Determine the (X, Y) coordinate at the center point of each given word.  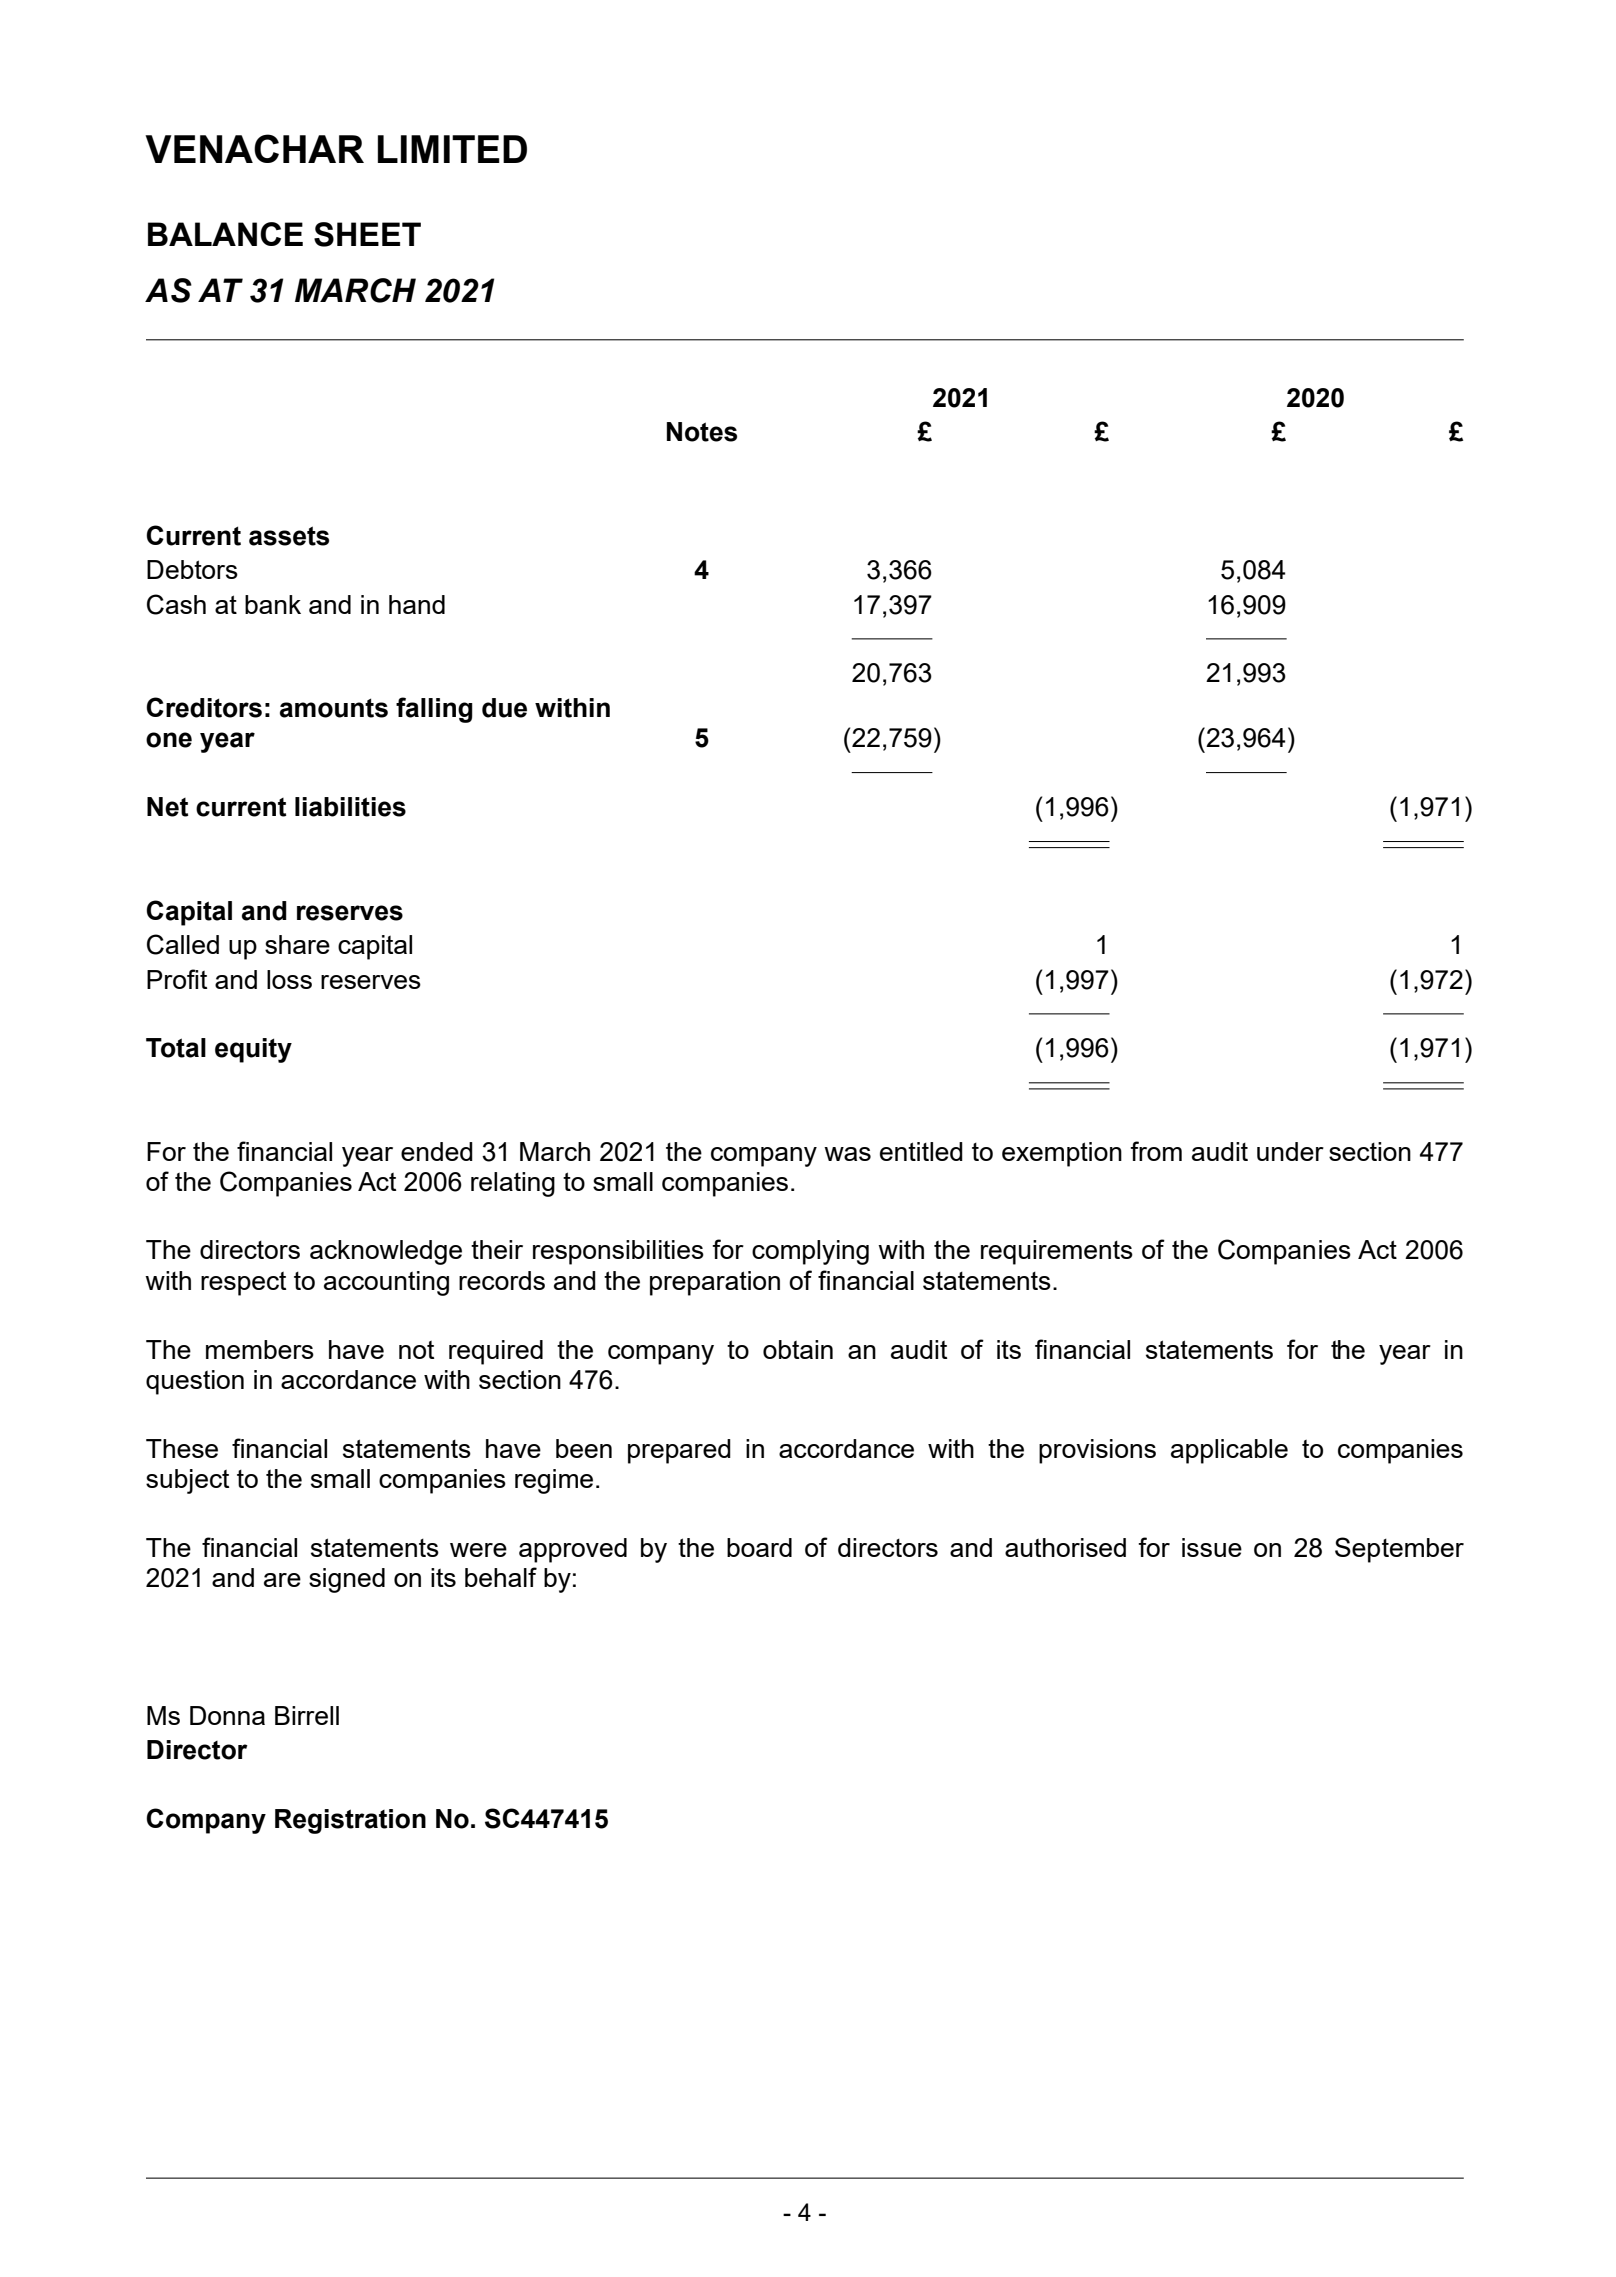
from (1156, 1151)
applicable (1229, 1451)
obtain (798, 1349)
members (260, 1349)
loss (289, 979)
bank (273, 604)
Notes (702, 432)
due (504, 708)
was (847, 1154)
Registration (350, 1821)
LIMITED (452, 149)
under (1290, 1151)
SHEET (367, 234)
